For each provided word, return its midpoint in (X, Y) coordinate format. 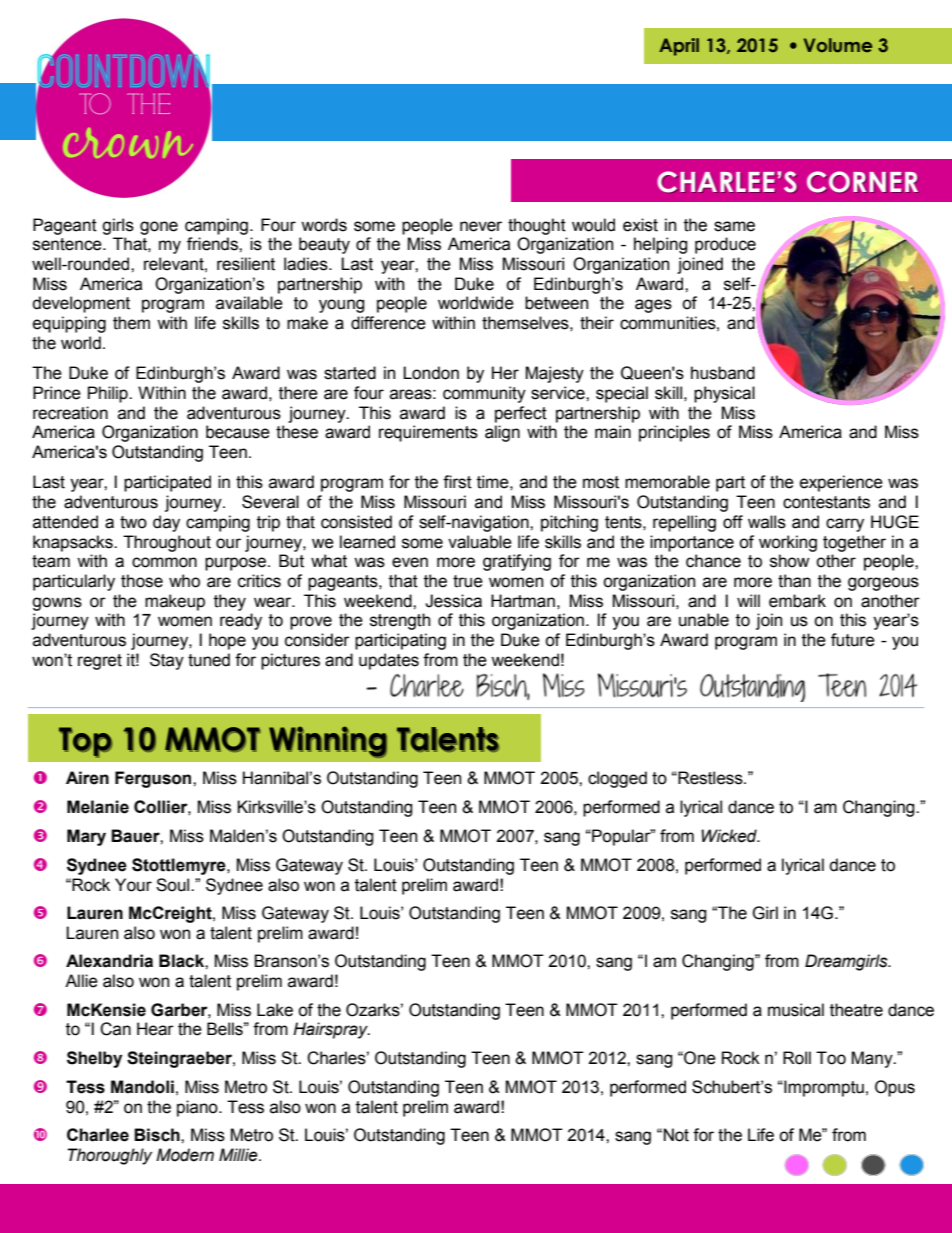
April (679, 47)
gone (159, 228)
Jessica (453, 601)
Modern (185, 1155)
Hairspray (331, 1030)
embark (797, 601)
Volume (838, 45)
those (142, 581)
